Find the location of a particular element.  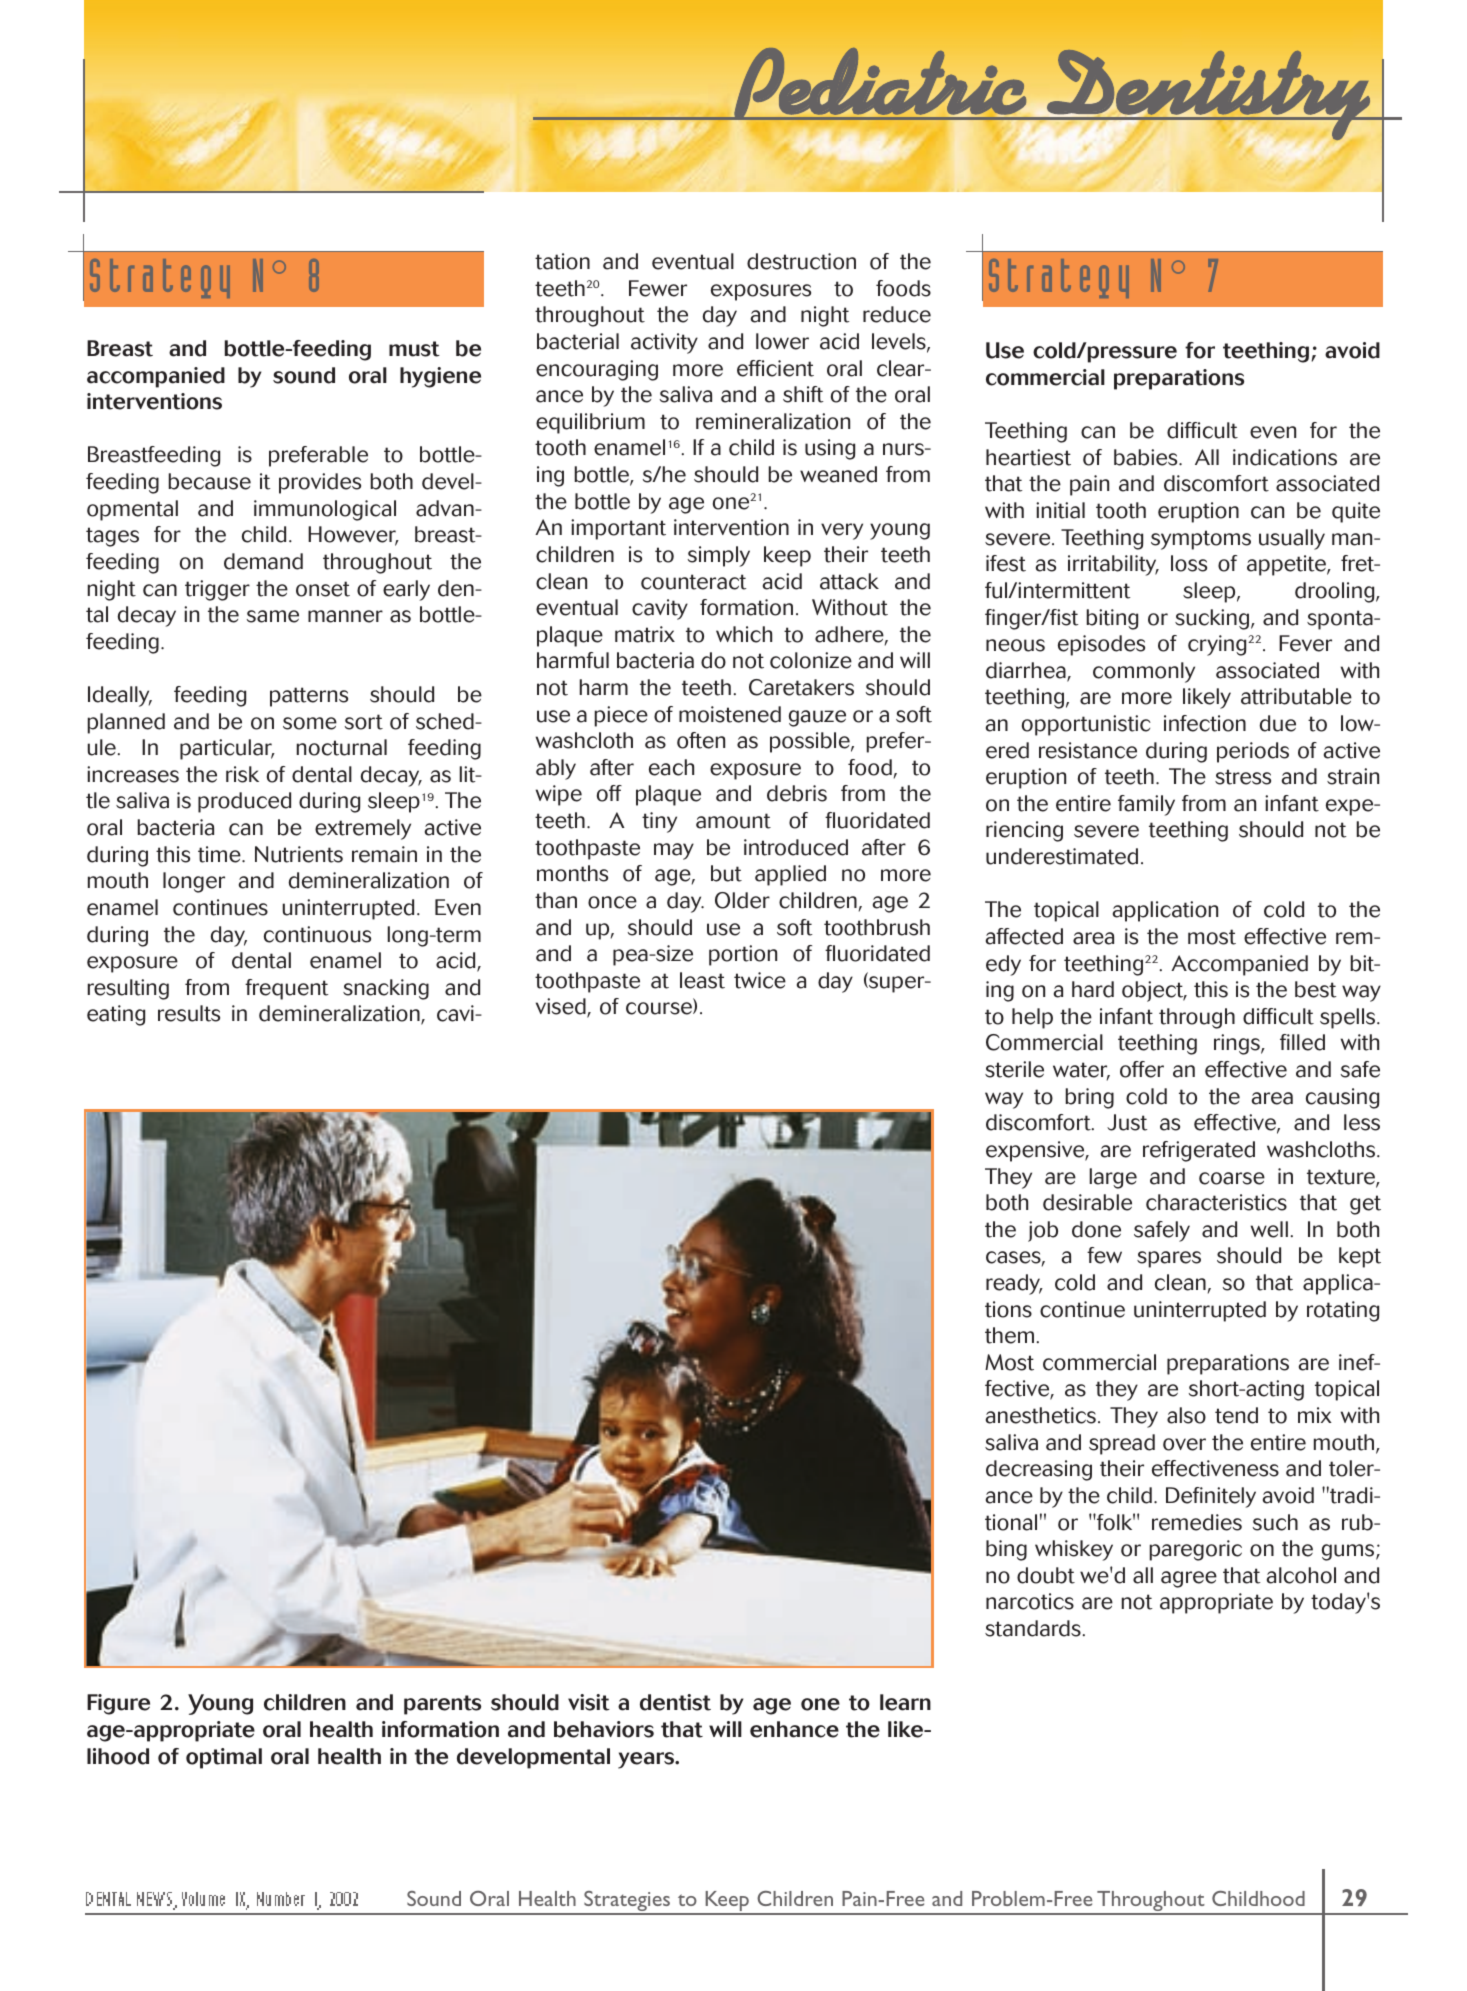

must is located at coordinates (414, 349).
